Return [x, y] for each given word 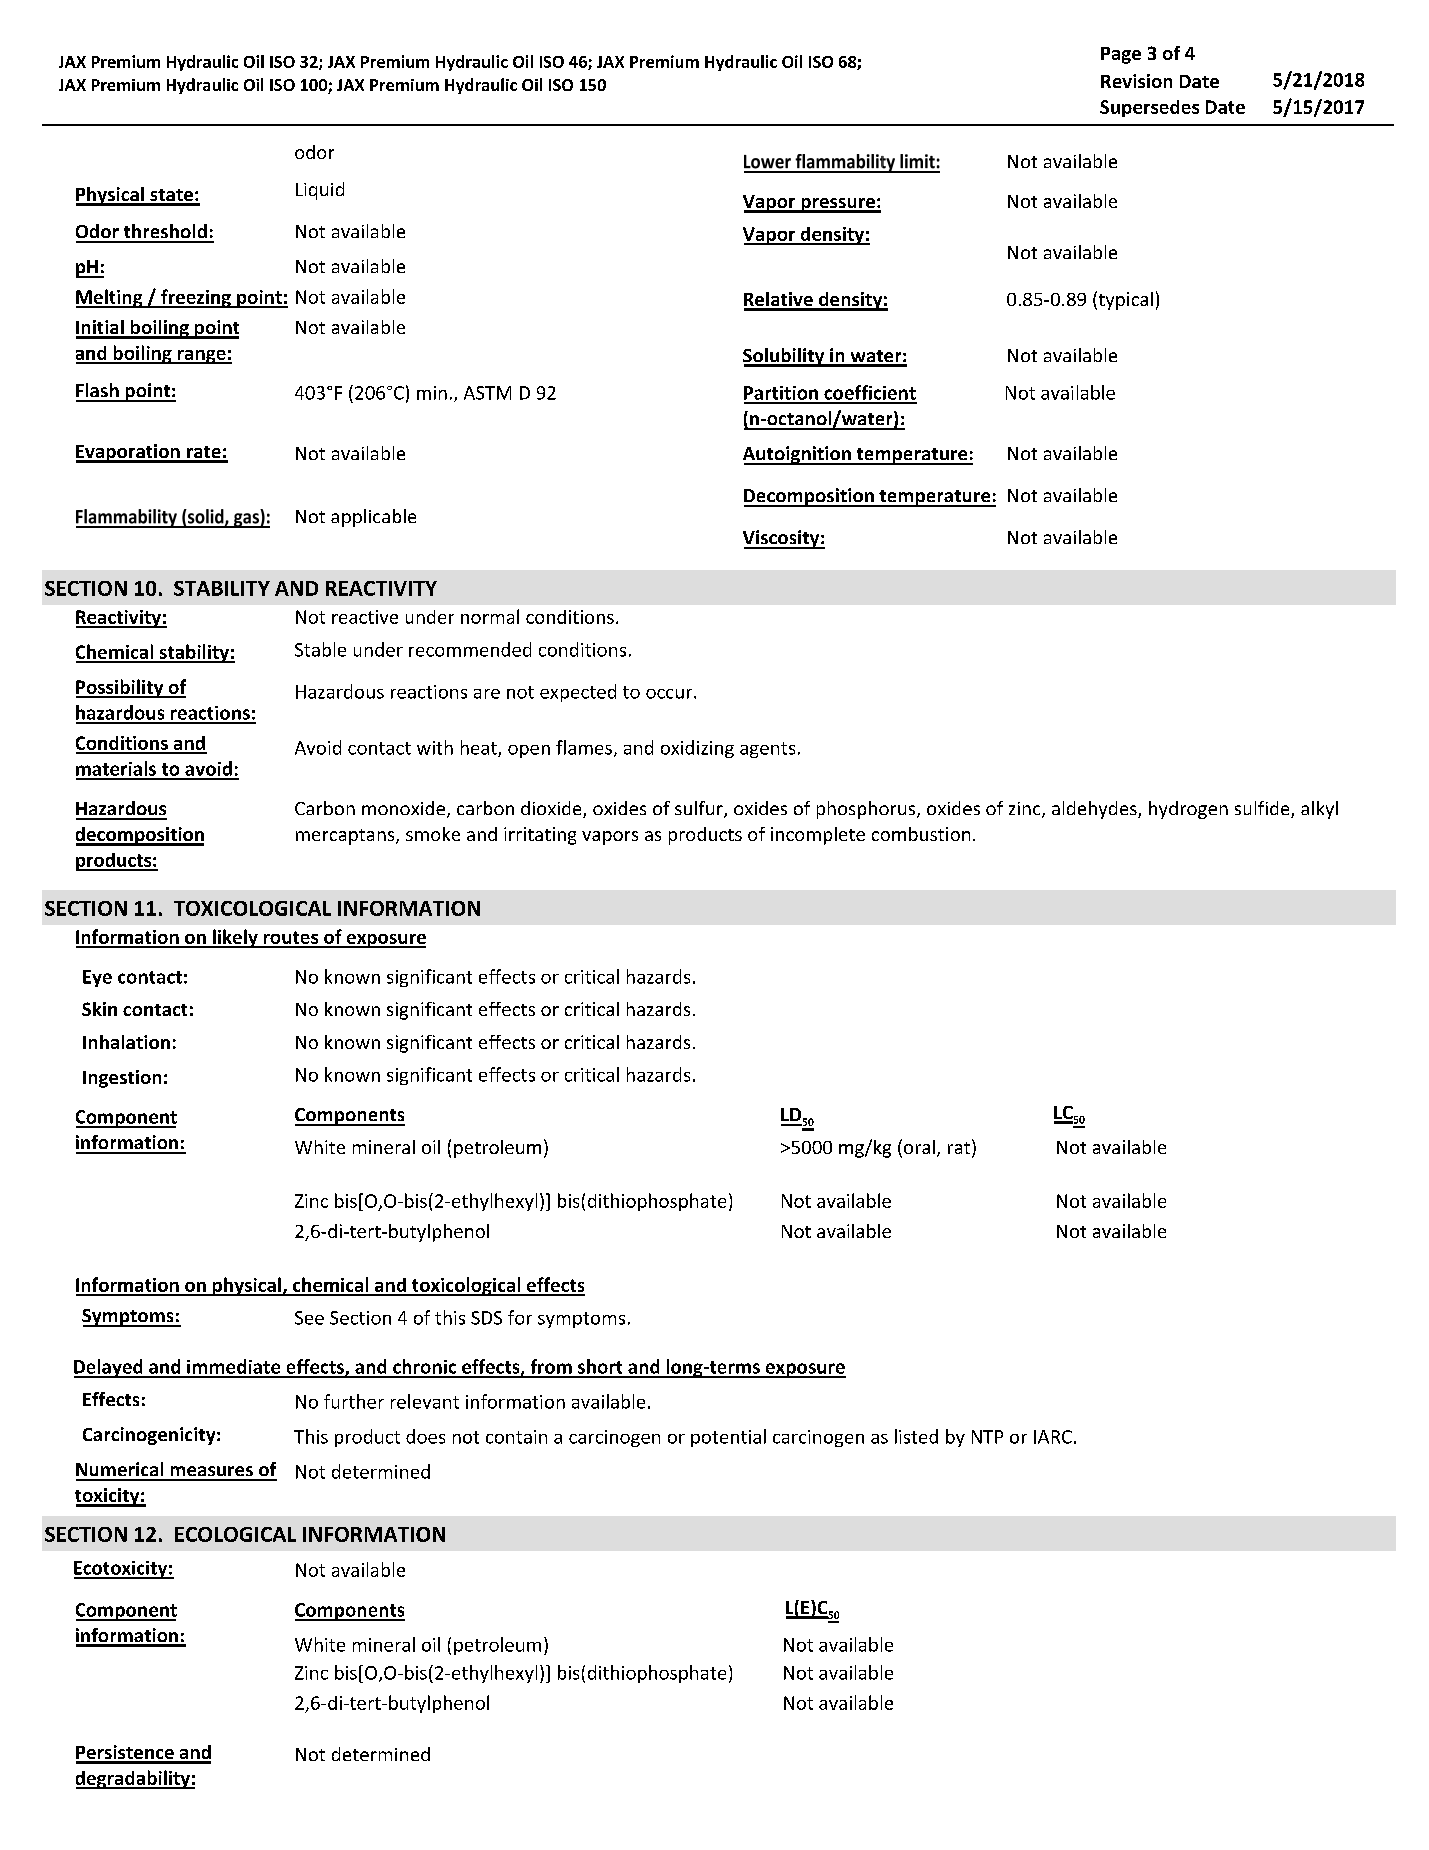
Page [1121, 55]
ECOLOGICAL [235, 1534]
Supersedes [1149, 108]
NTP [987, 1437]
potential [728, 1438]
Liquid [320, 191]
